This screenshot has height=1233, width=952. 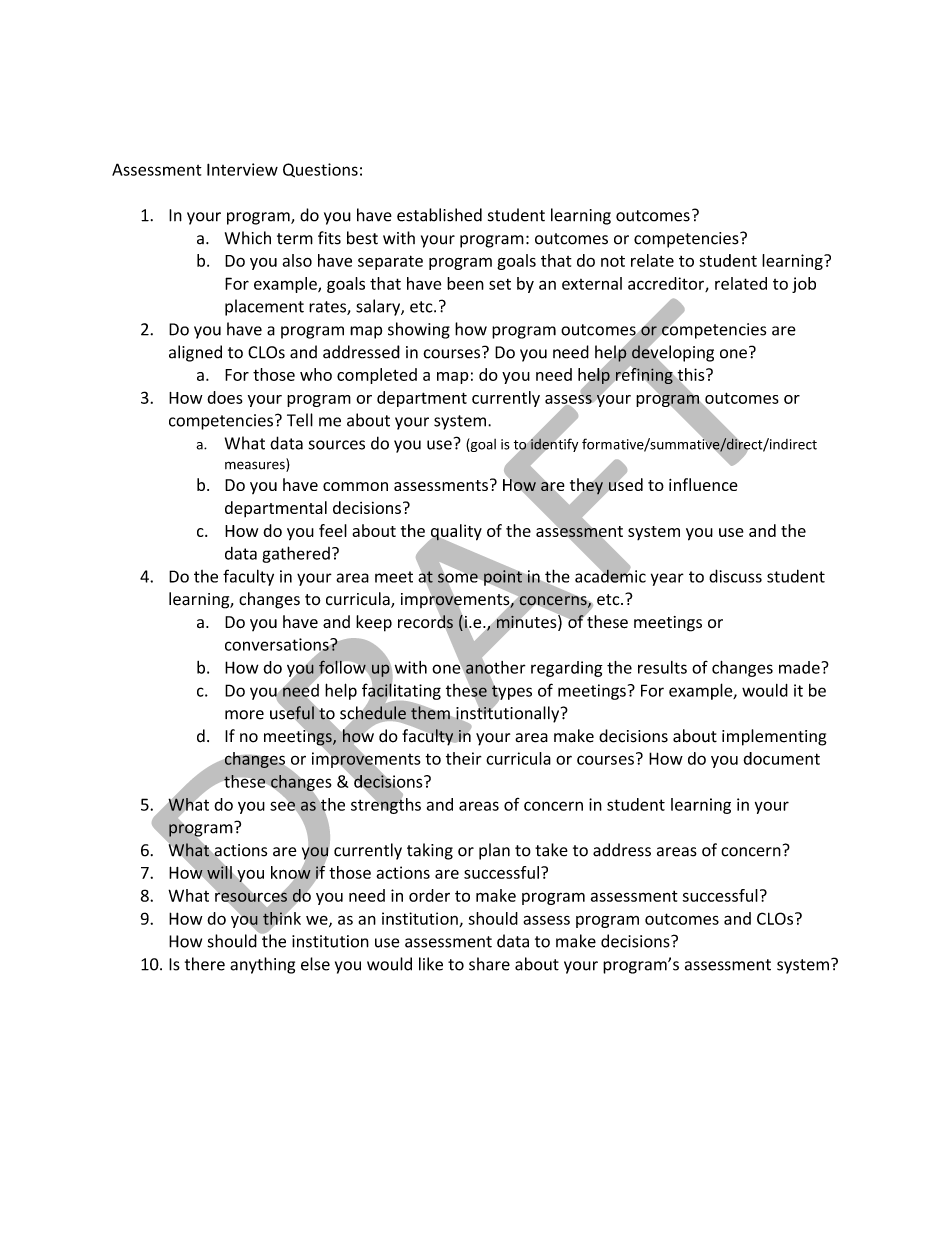 What do you see at coordinates (419, 330) in the screenshot?
I see `showing` at bounding box center [419, 330].
